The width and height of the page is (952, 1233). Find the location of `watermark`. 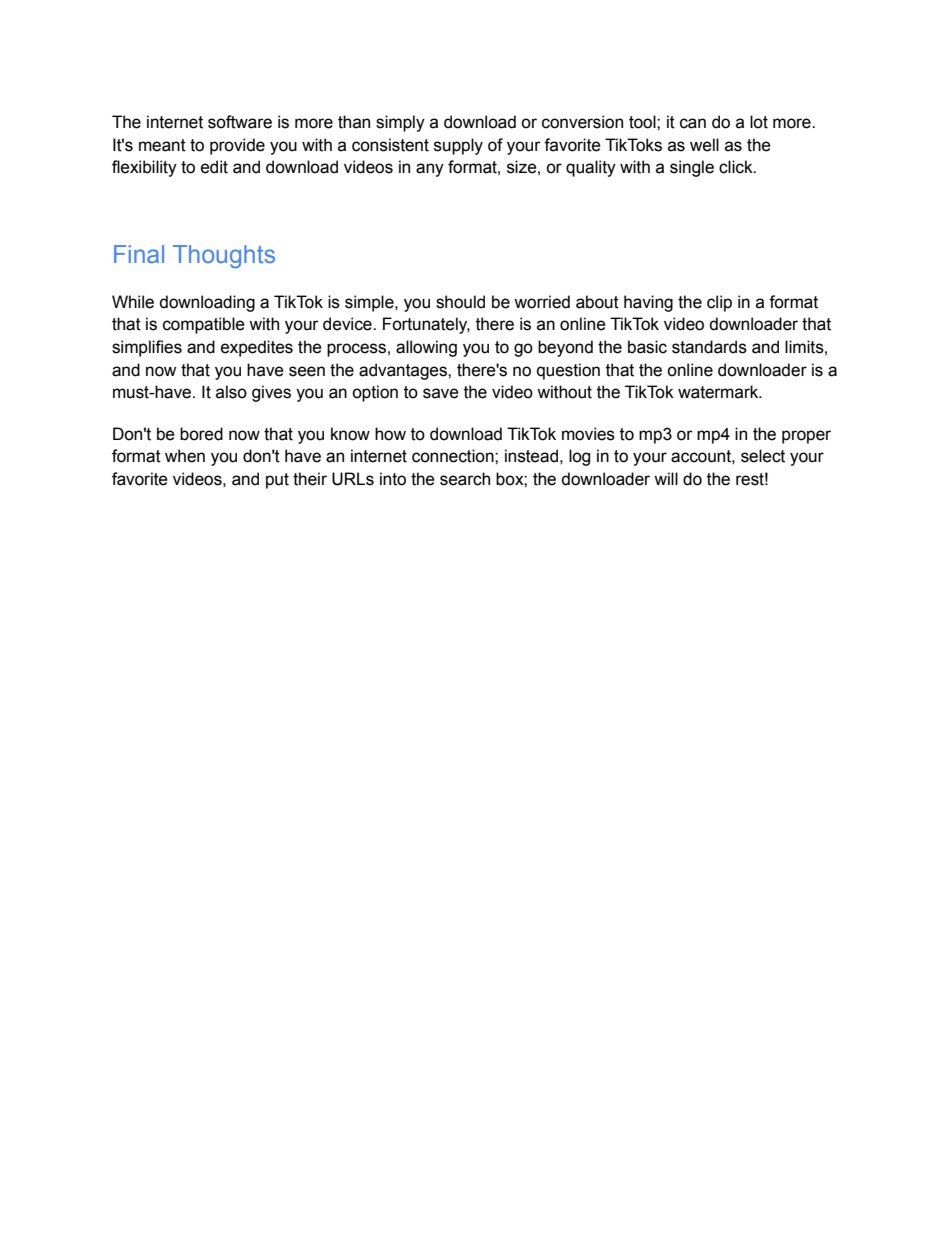

watermark is located at coordinates (719, 392).
